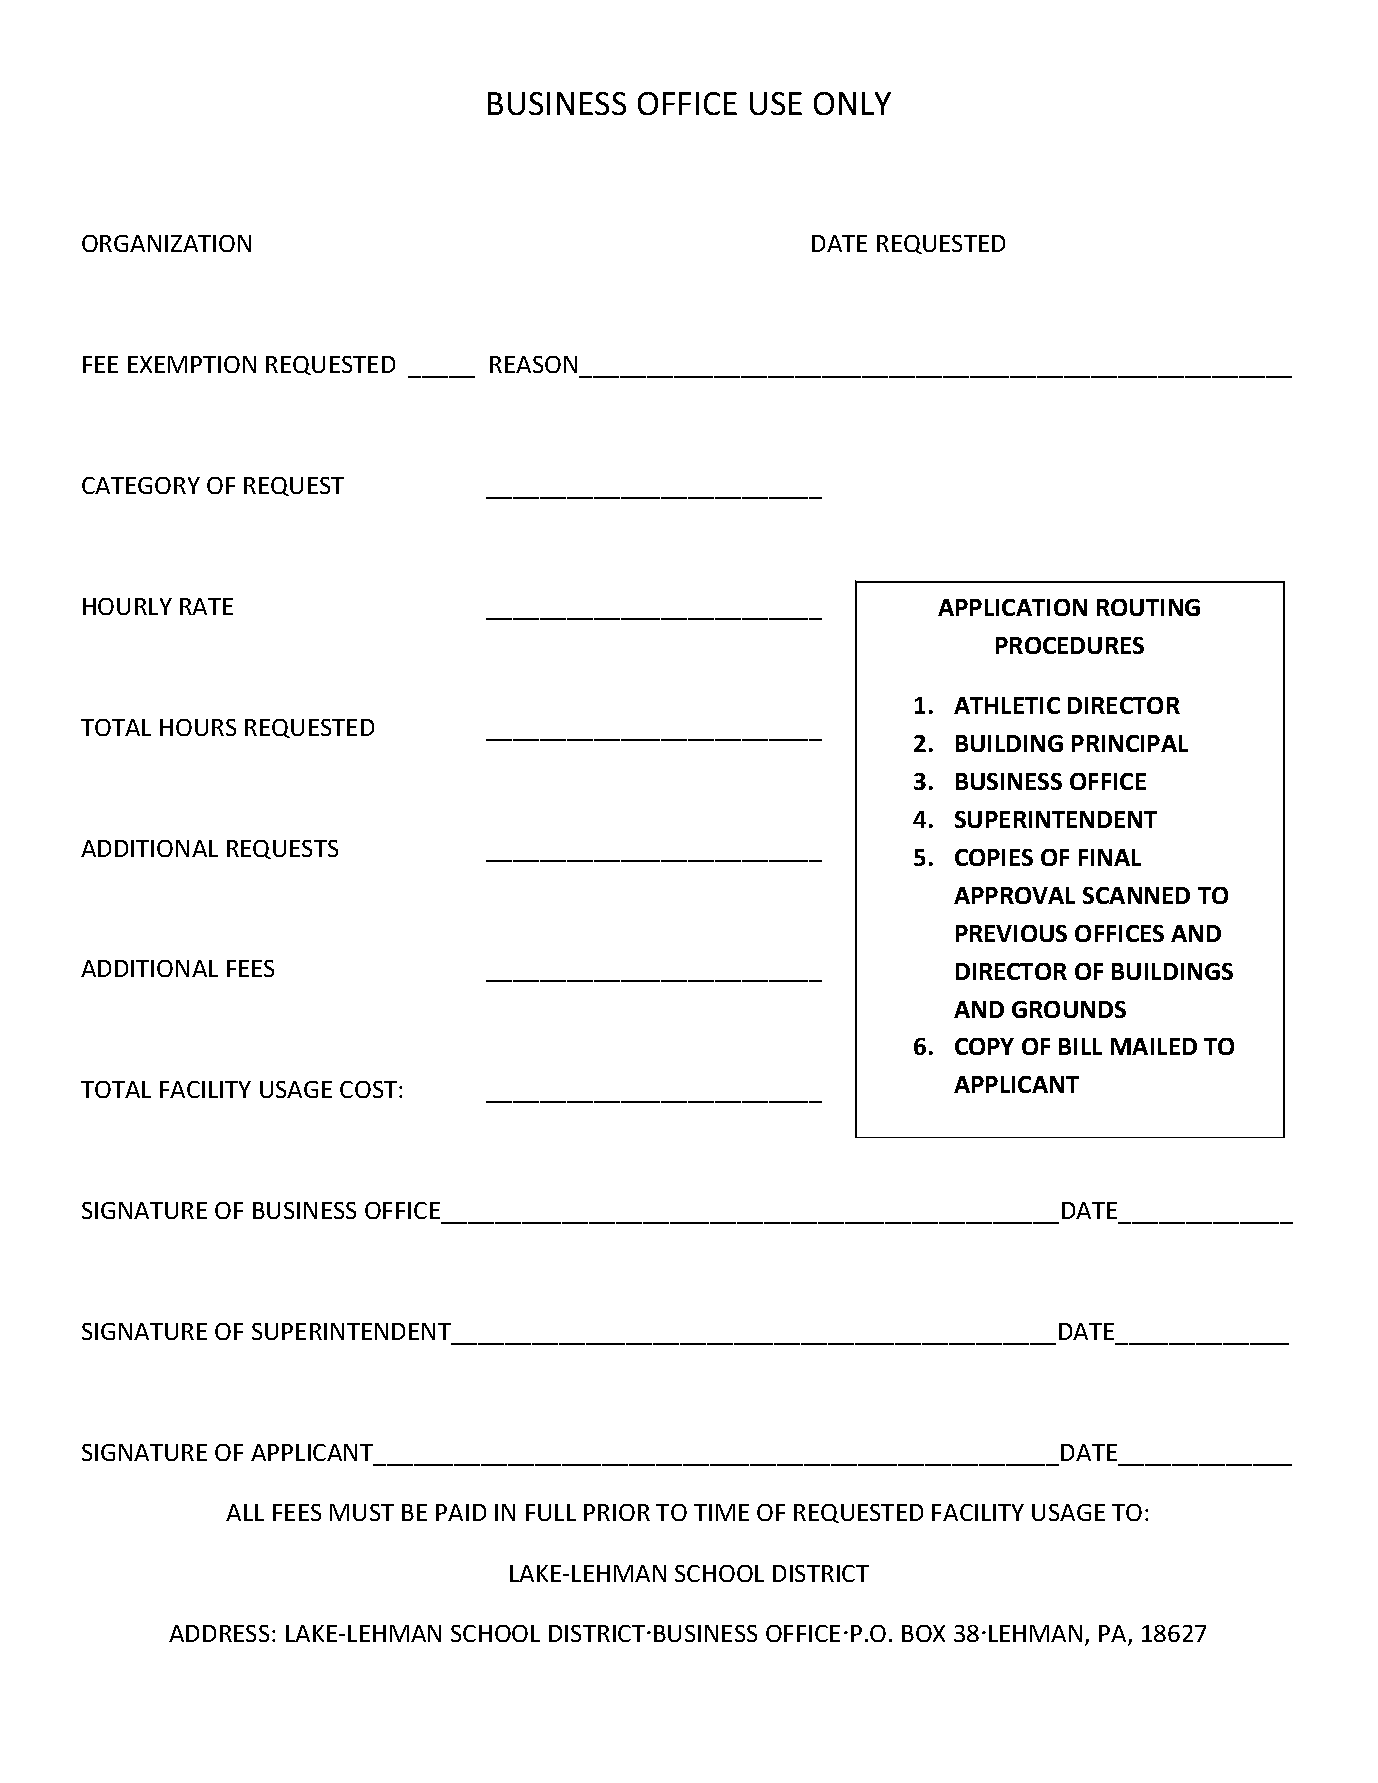  I want to click on BOX, so click(923, 1633).
